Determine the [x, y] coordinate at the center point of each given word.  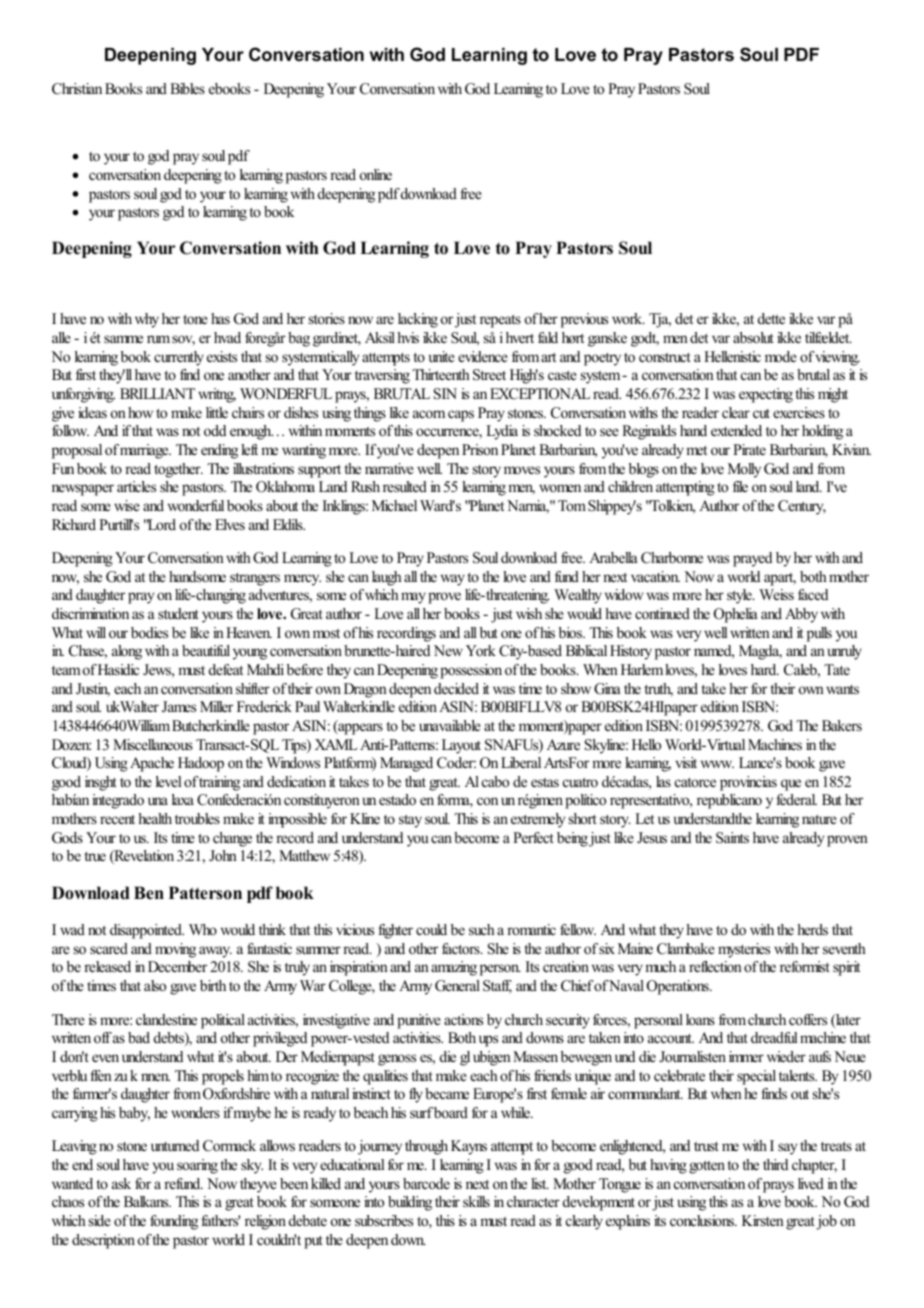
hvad [227, 337]
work [628, 318]
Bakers [842, 725]
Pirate [749, 449]
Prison [480, 449]
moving [175, 950]
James [179, 707]
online [376, 174]
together [178, 470]
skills [476, 1201]
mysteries [744, 950]
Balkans [147, 1201]
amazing [454, 968]
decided [456, 688]
